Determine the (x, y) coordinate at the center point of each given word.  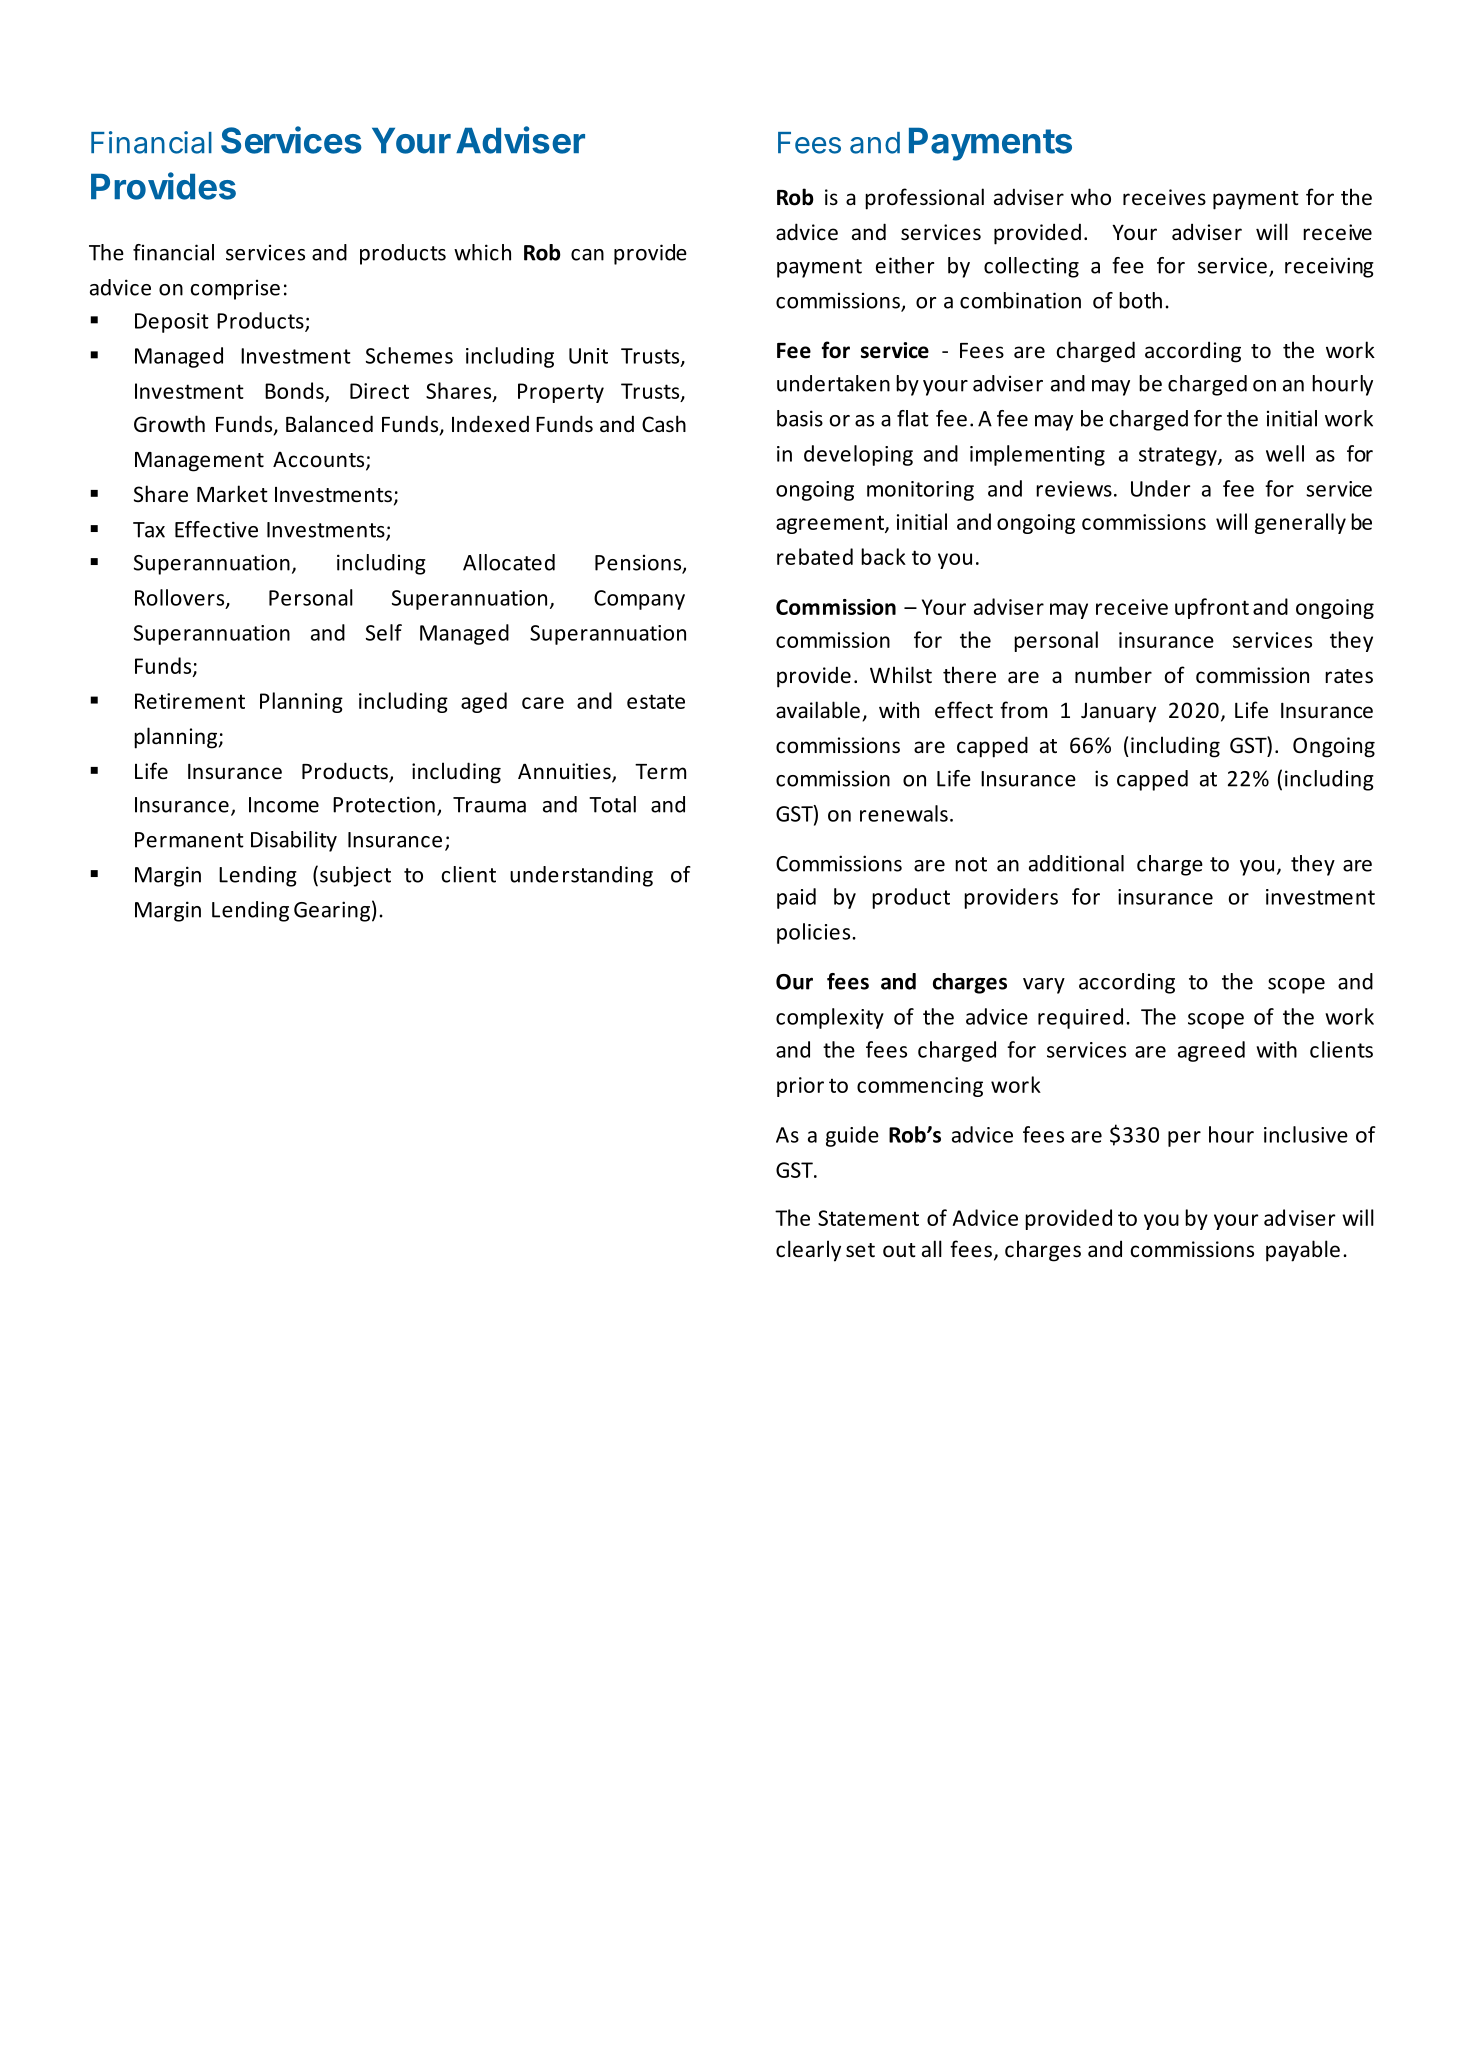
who (1091, 197)
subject (355, 876)
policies (815, 933)
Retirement (190, 701)
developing (858, 455)
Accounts (320, 461)
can (587, 255)
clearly (808, 1251)
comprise (235, 290)
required (1080, 1018)
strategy (1179, 456)
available (818, 710)
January (1118, 713)
